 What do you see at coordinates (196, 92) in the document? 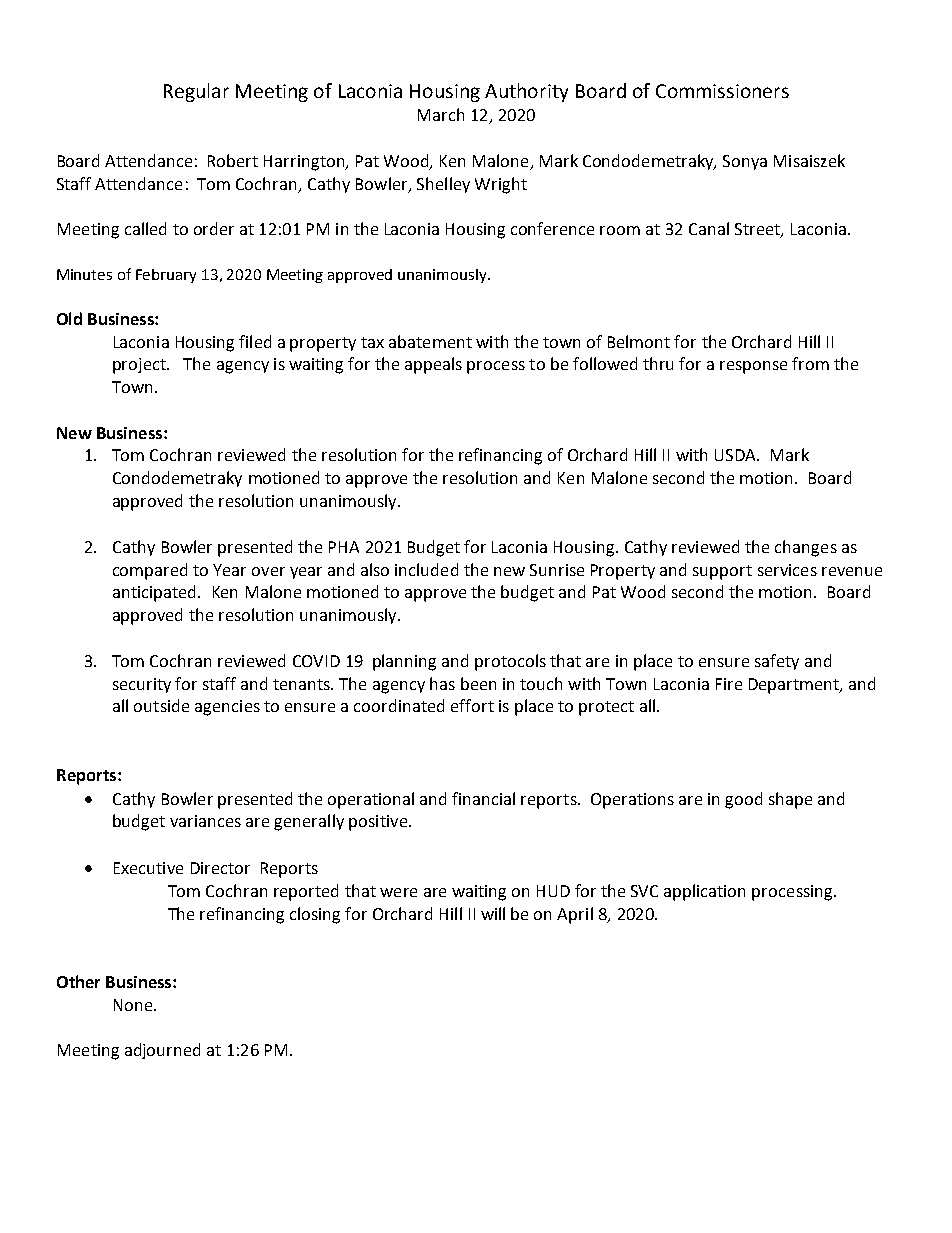
I see `Regular` at bounding box center [196, 92].
